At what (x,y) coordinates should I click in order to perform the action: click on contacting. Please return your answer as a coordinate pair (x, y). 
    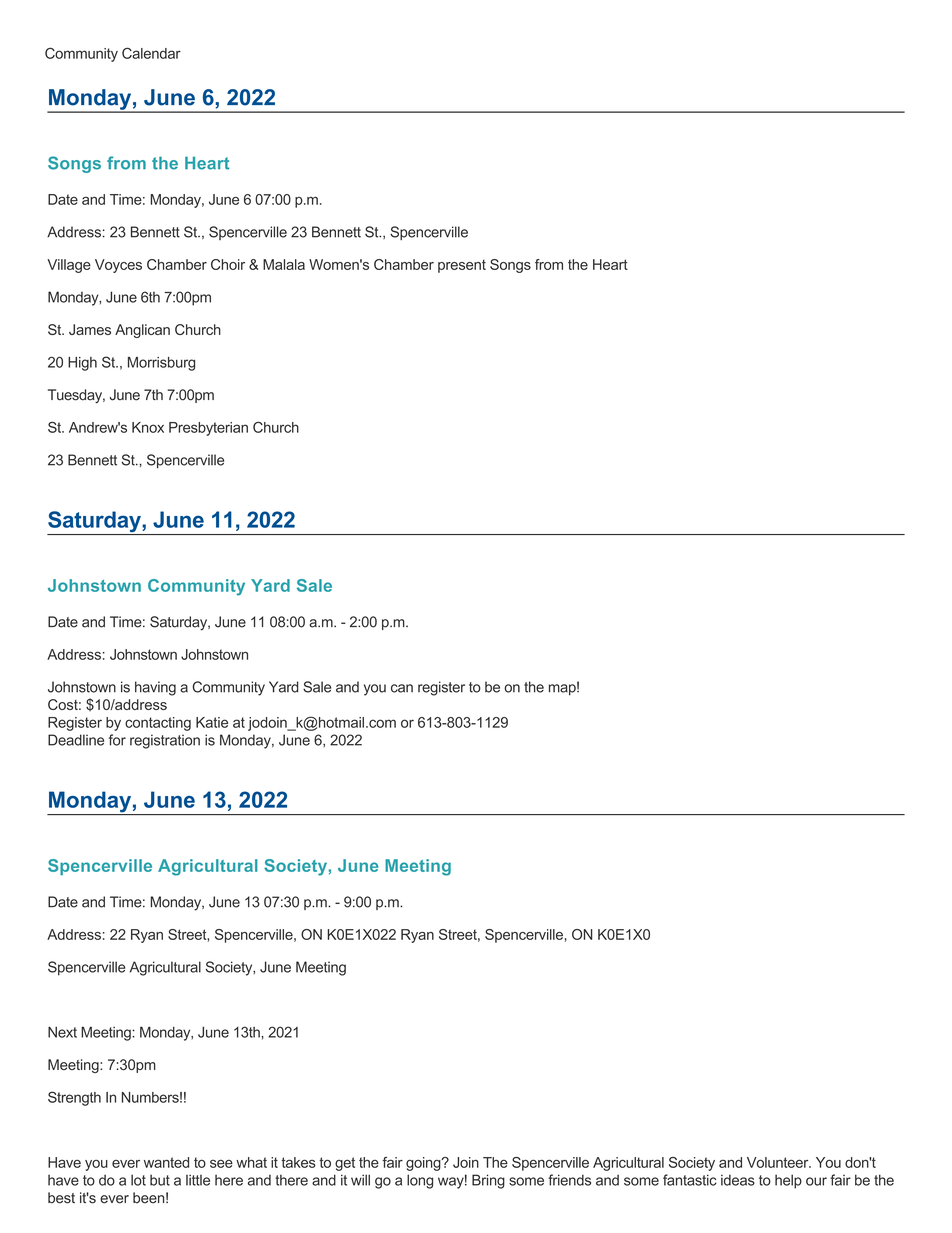
    Looking at the image, I should click on (158, 724).
